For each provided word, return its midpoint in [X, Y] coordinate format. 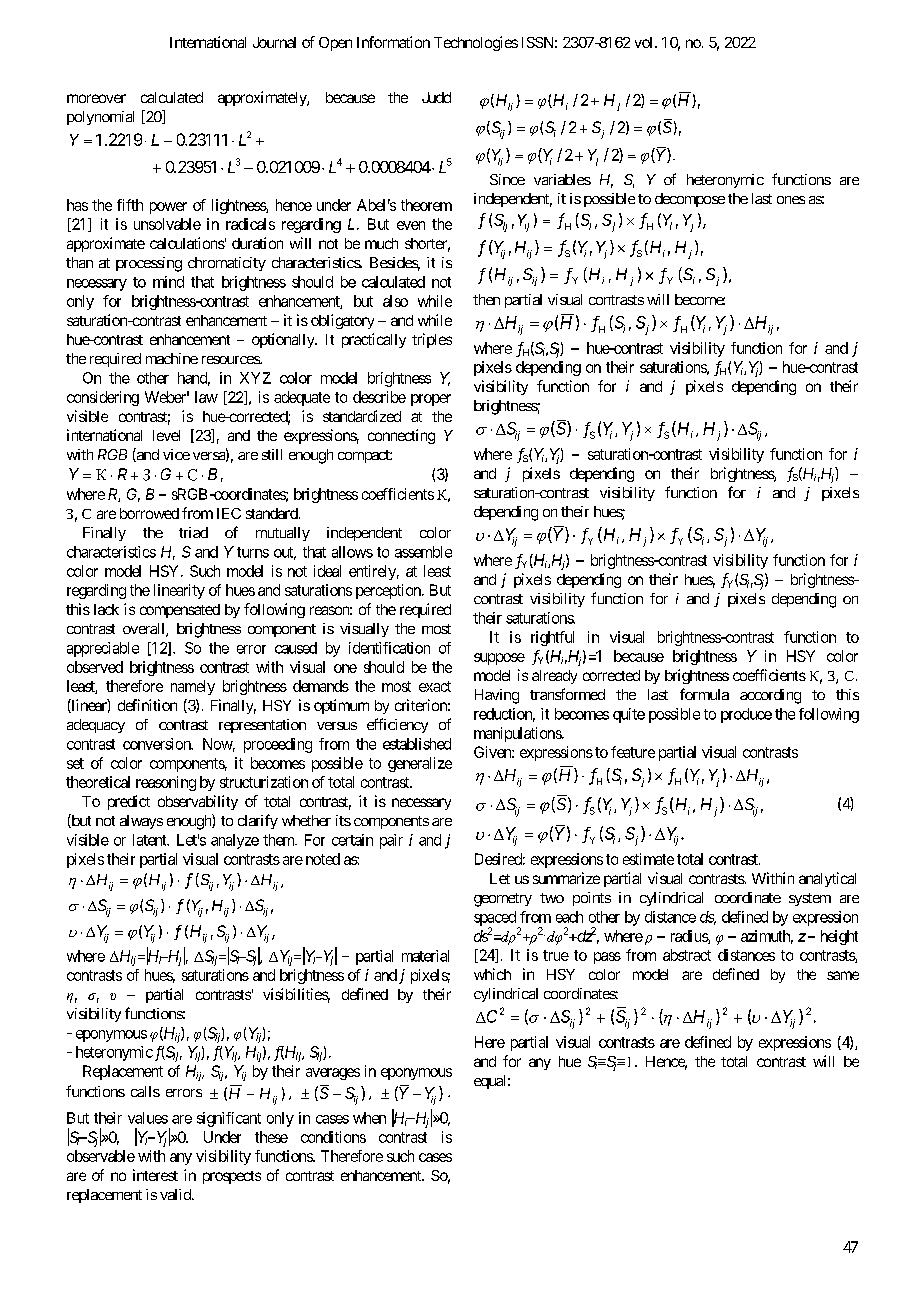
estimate [648, 859]
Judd [436, 97]
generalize [420, 764]
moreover [96, 98]
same [843, 975]
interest [155, 1175]
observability [198, 802]
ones [791, 200]
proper [431, 400]
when [369, 1118]
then [486, 299]
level [166, 435]
